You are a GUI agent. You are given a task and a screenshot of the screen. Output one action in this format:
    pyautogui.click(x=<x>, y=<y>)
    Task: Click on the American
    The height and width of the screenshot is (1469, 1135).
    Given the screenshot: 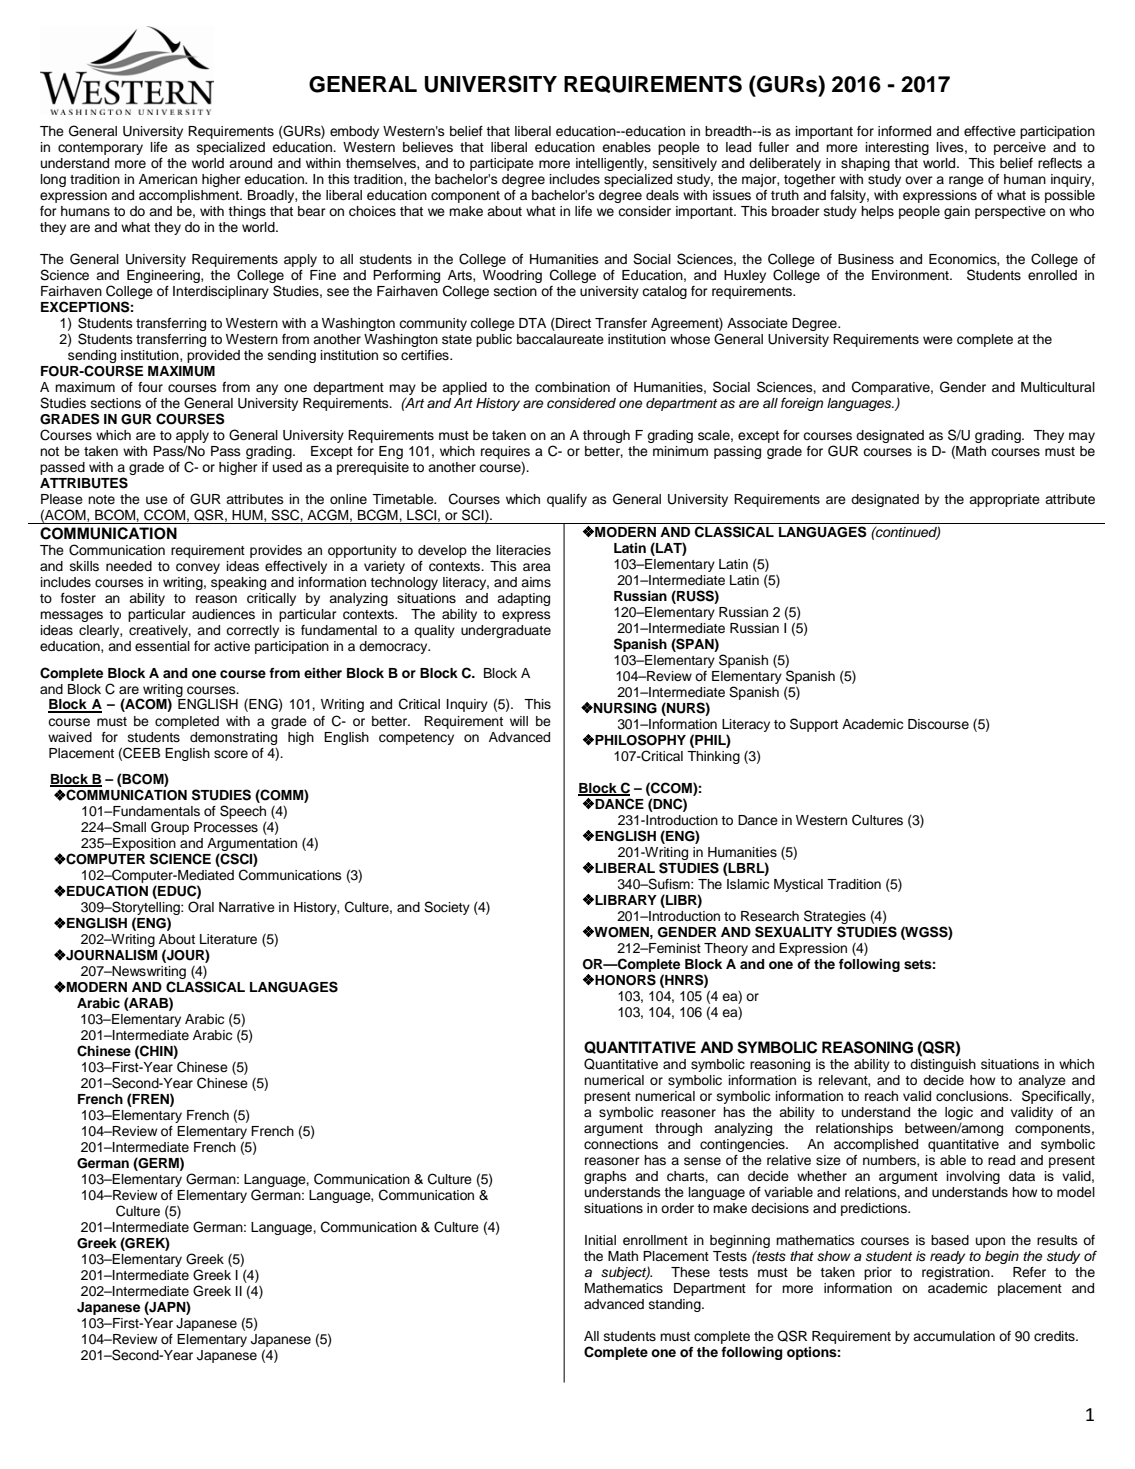 What is the action you would take?
    pyautogui.click(x=168, y=179)
